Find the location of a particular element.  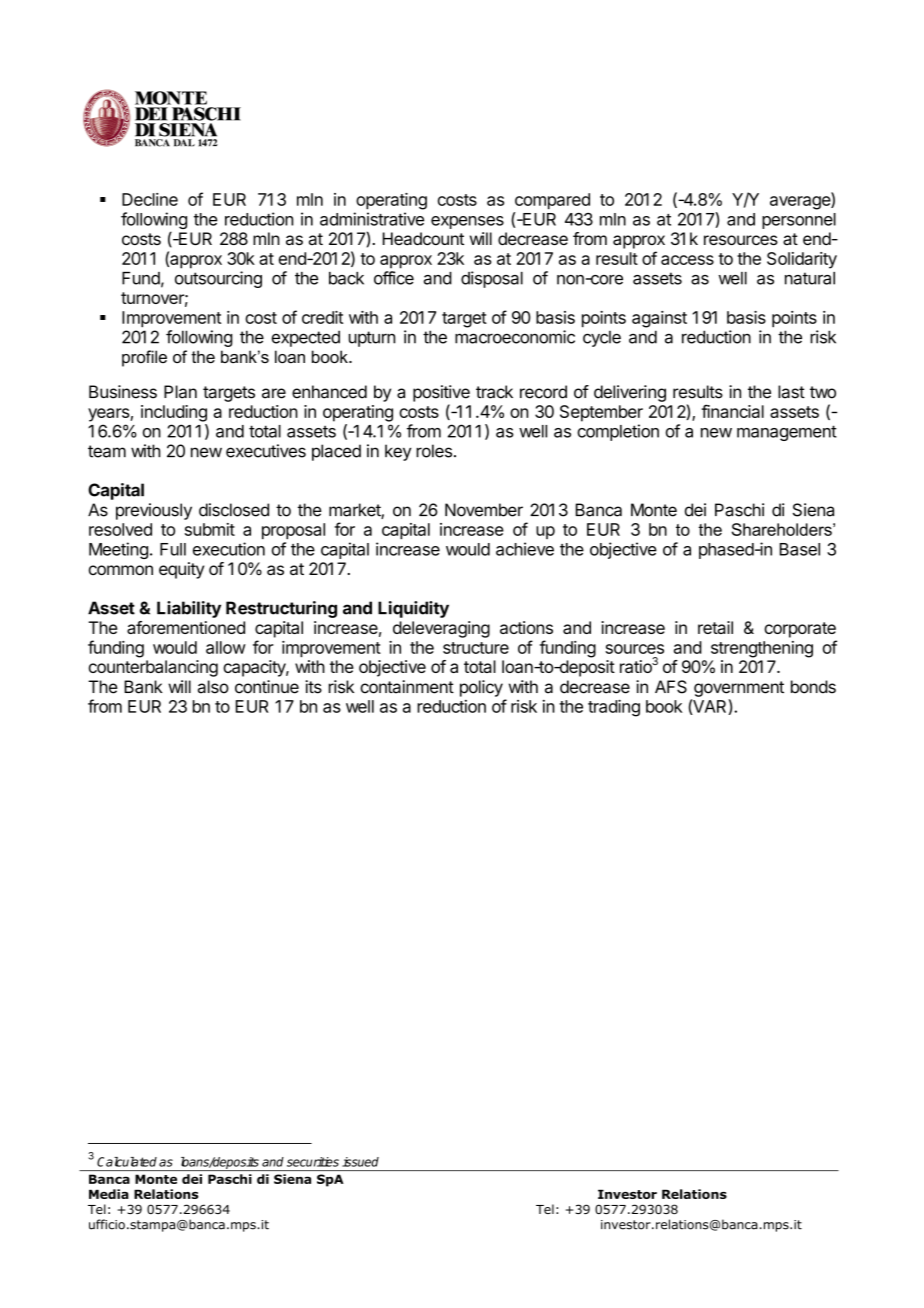

government is located at coordinates (739, 689).
